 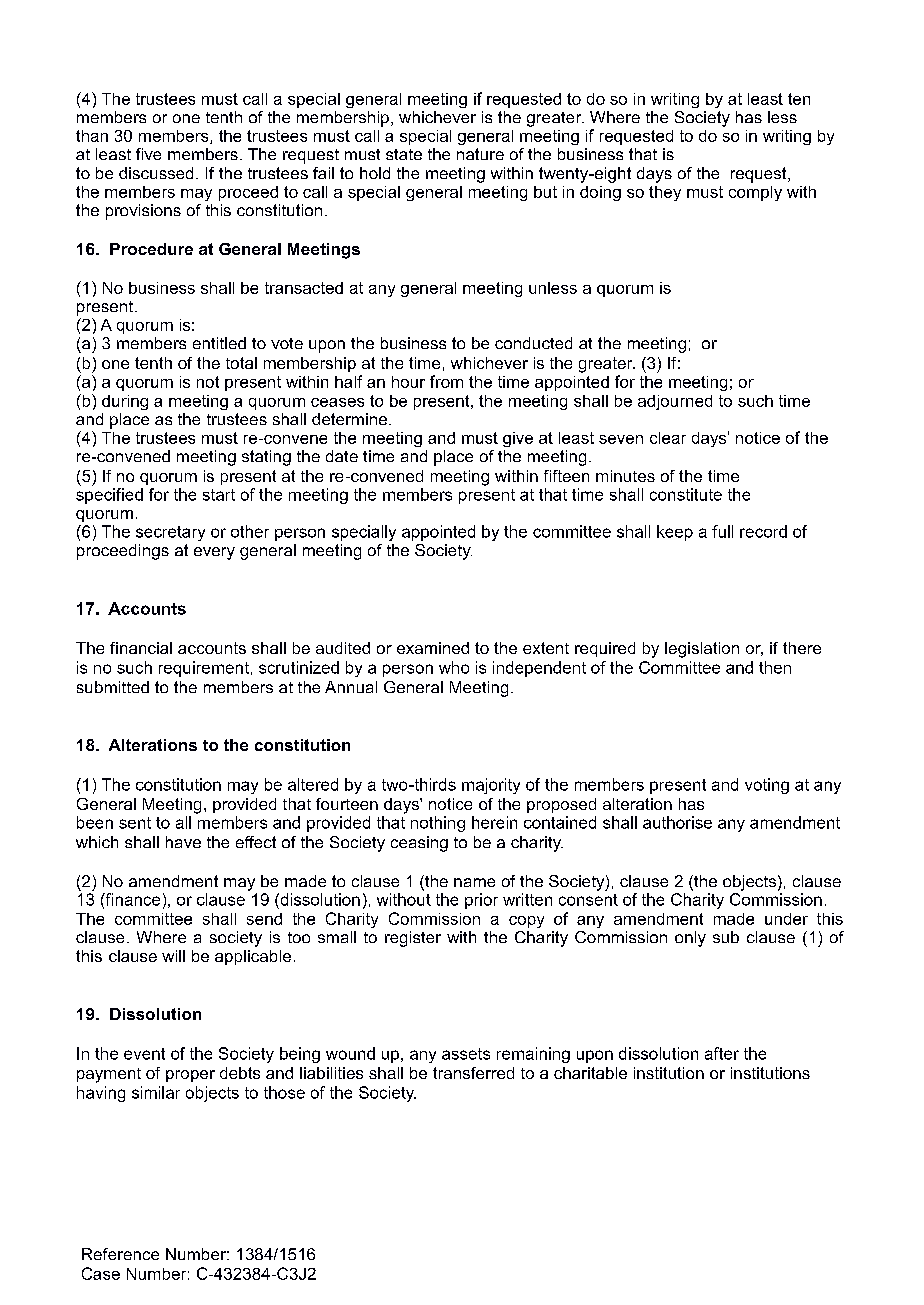 I want to click on comply, so click(x=755, y=193).
